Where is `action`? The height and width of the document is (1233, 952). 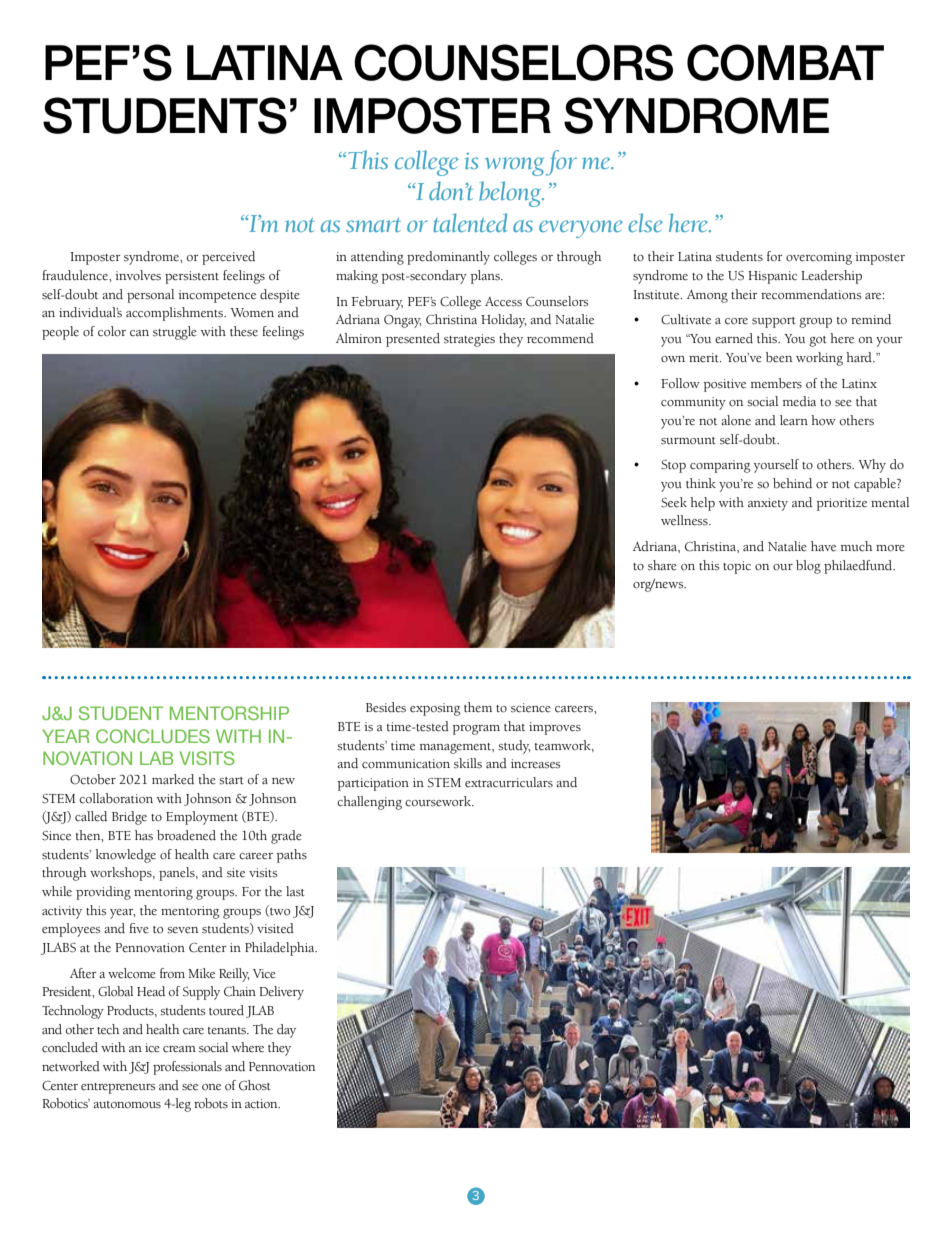
action is located at coordinates (262, 1104).
